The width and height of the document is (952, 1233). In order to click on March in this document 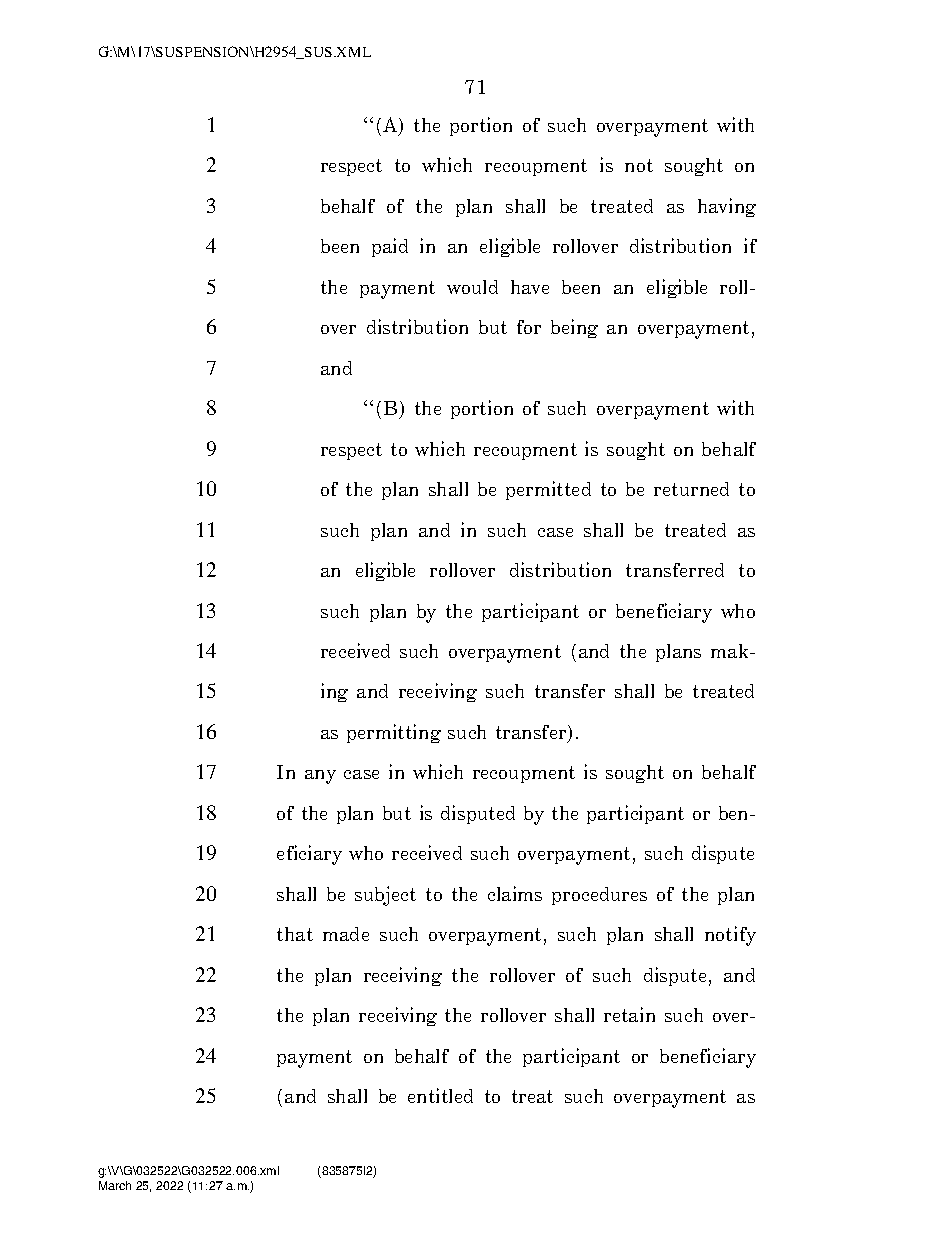, I will do `click(115, 1185)`.
